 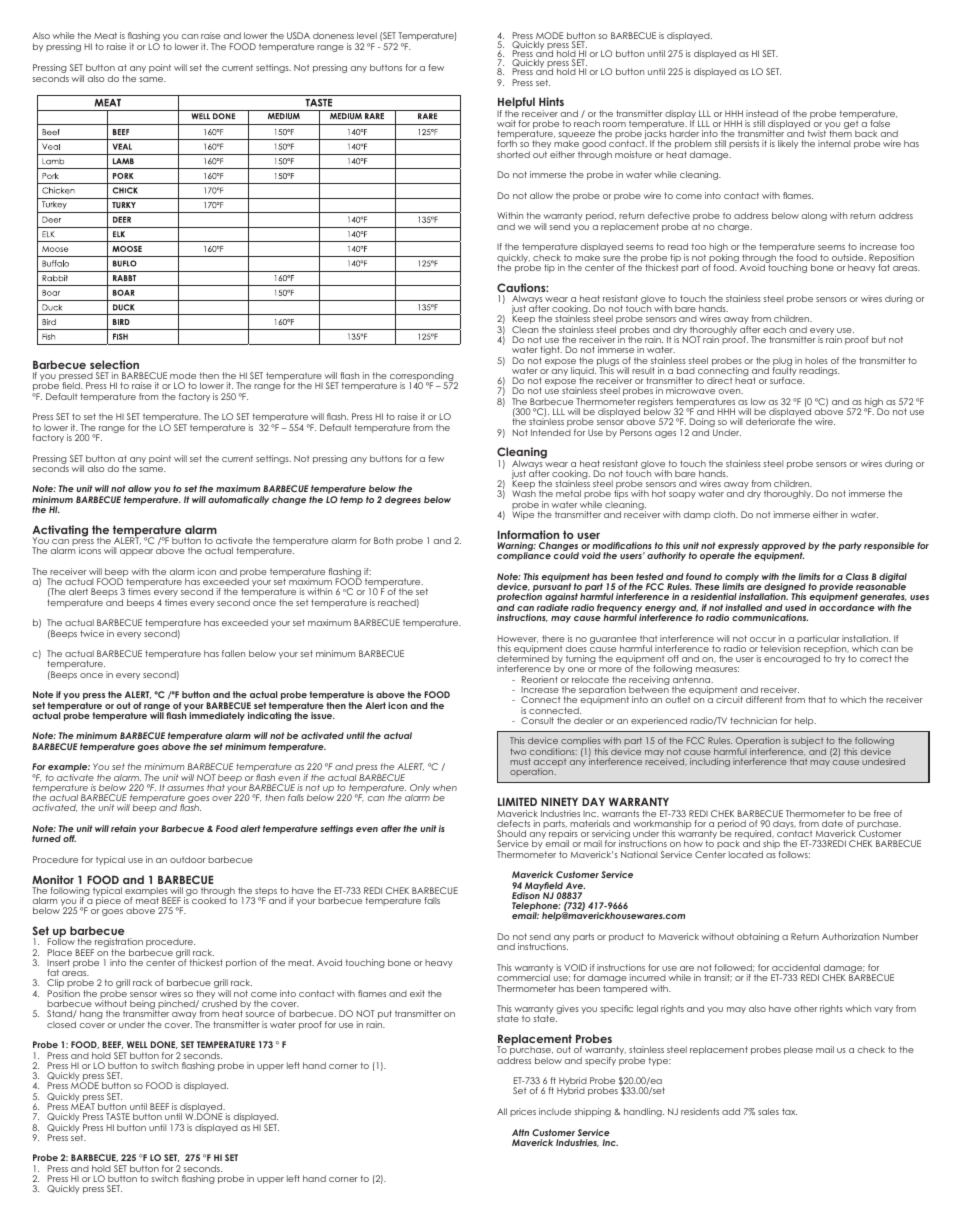 I want to click on used, so click(x=795, y=607).
